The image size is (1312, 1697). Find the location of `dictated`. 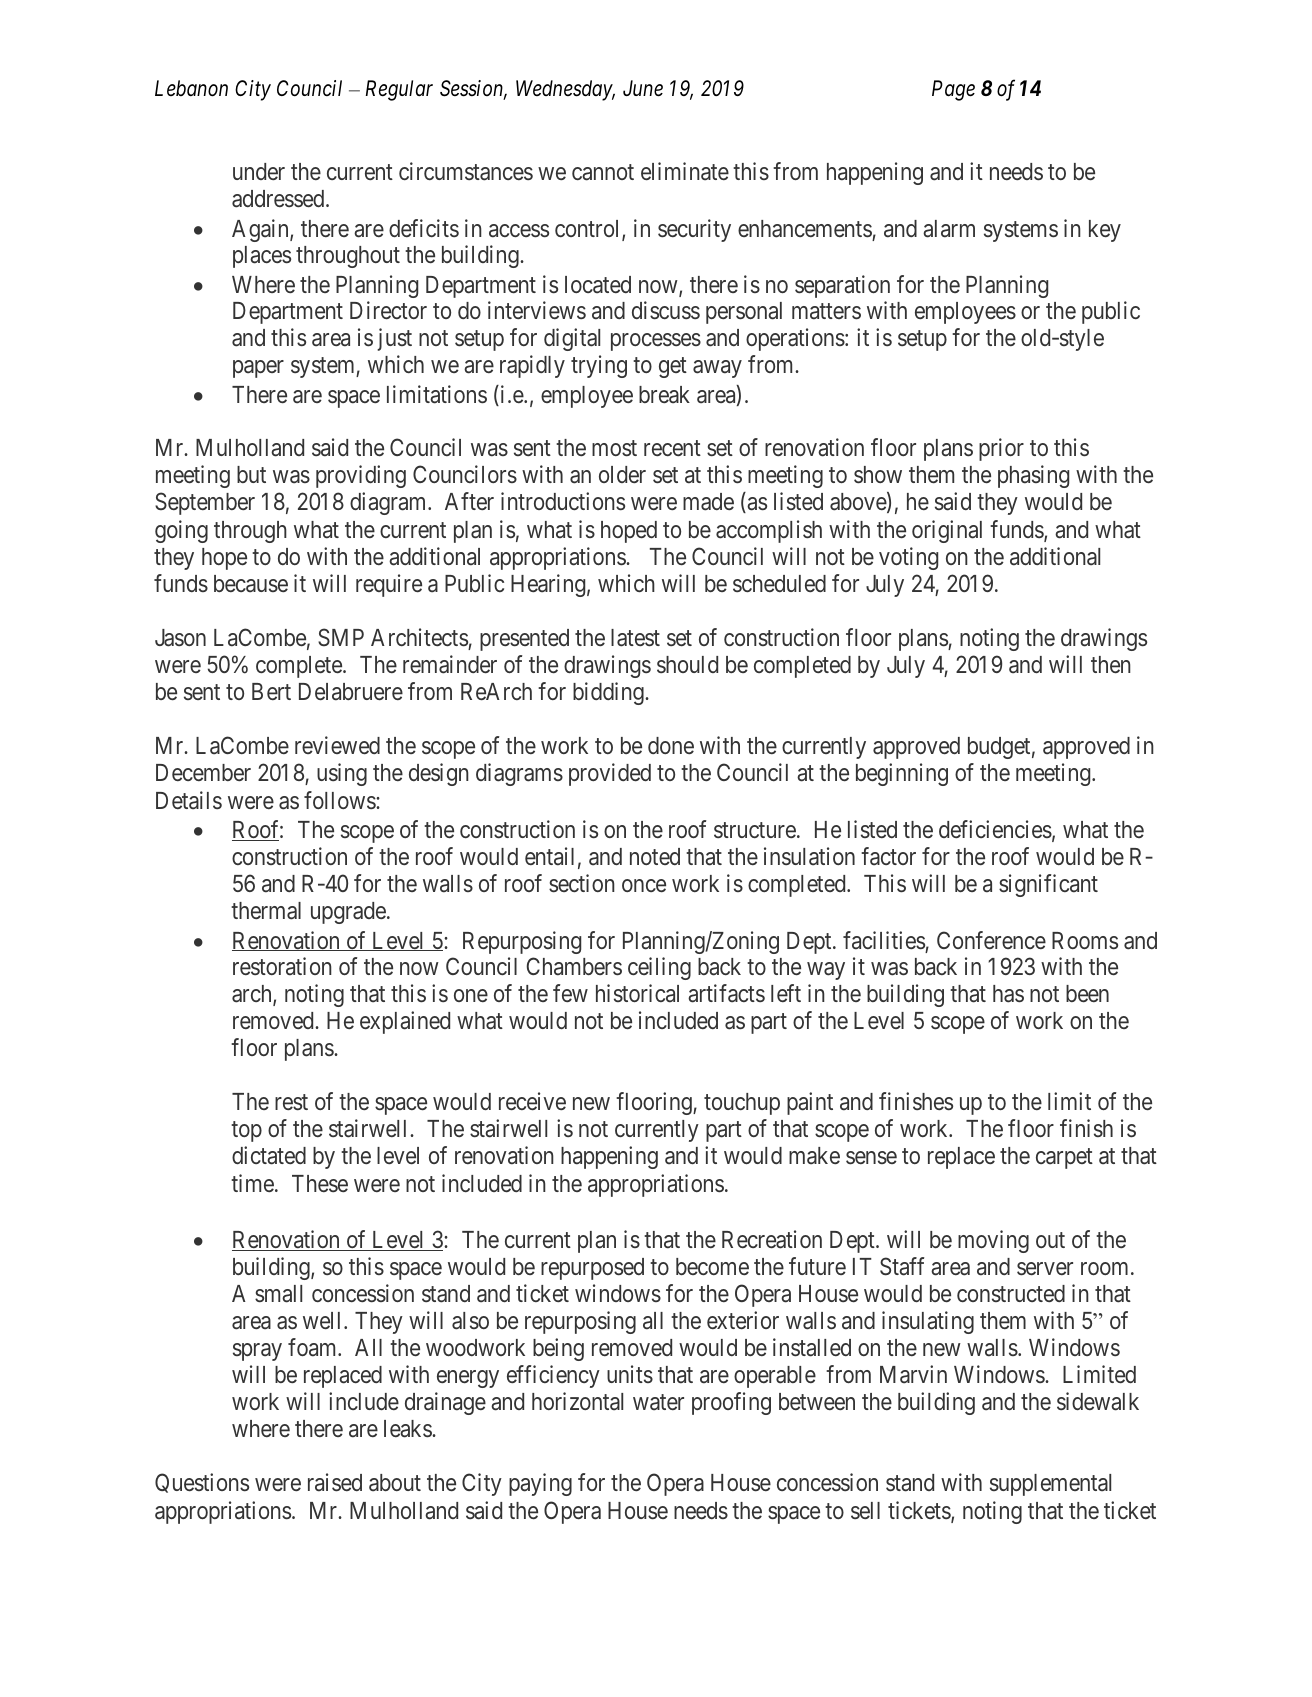

dictated is located at coordinates (269, 1155).
